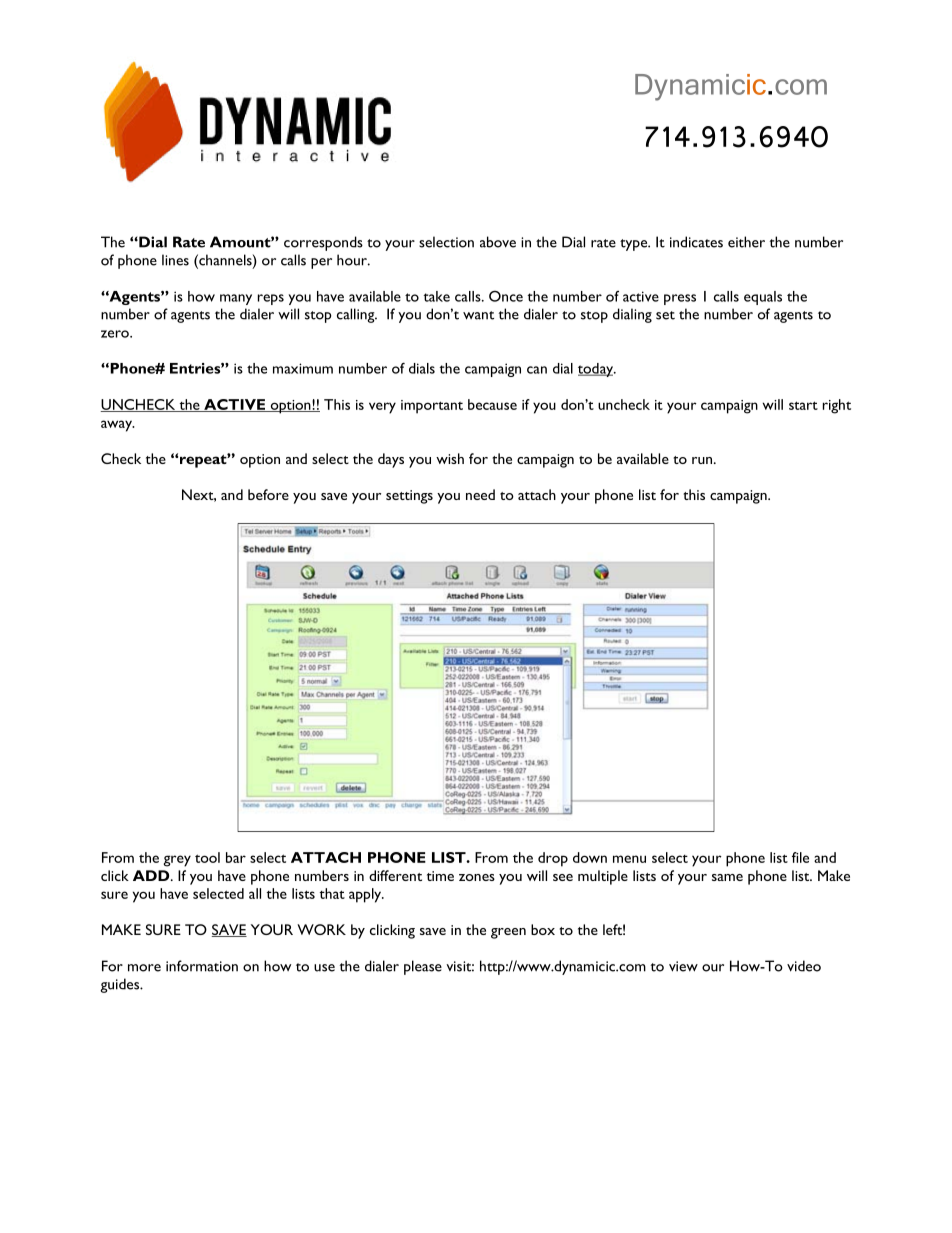  What do you see at coordinates (746, 242) in the screenshot?
I see `either` at bounding box center [746, 242].
